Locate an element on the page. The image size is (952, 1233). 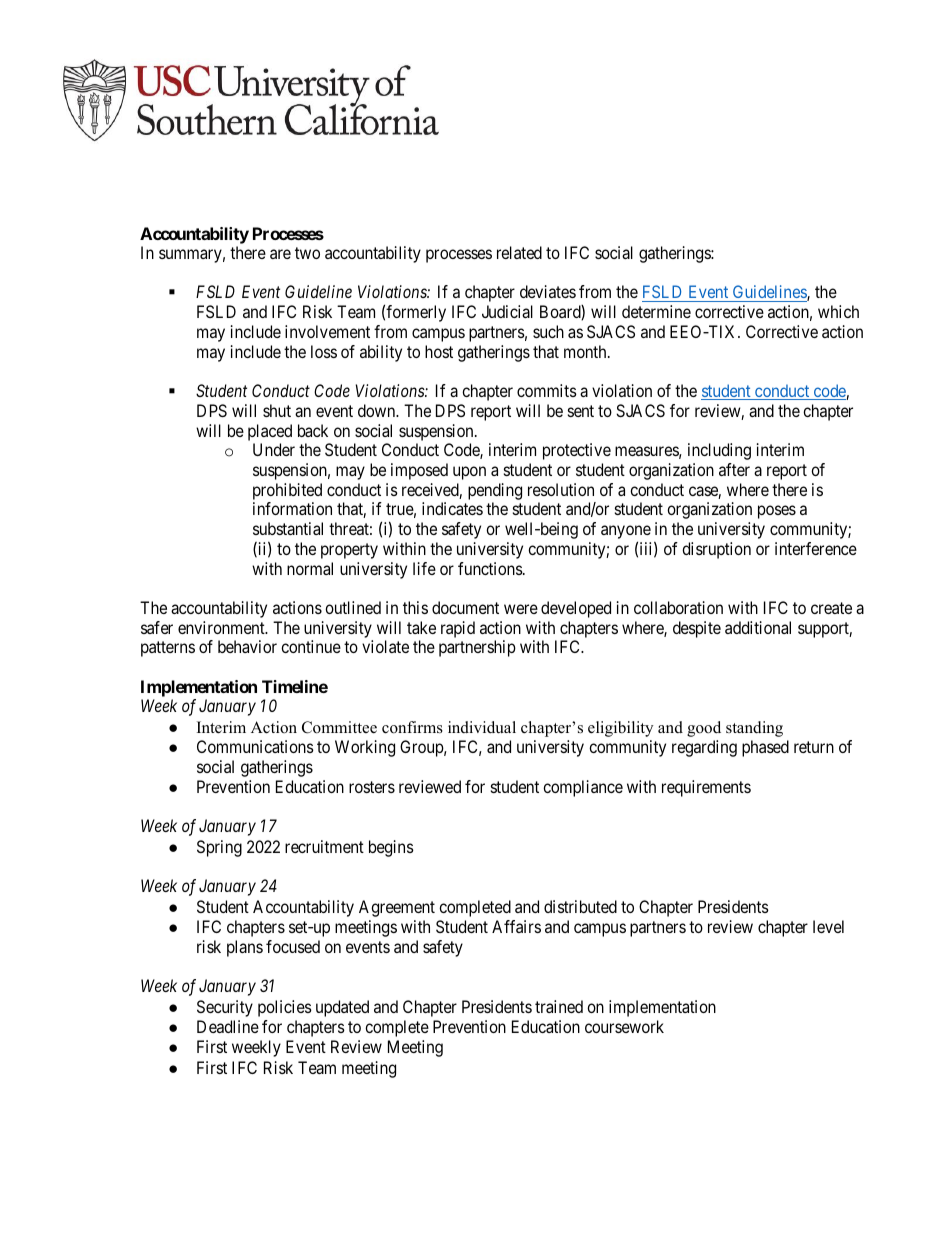
trained is located at coordinates (559, 1006).
